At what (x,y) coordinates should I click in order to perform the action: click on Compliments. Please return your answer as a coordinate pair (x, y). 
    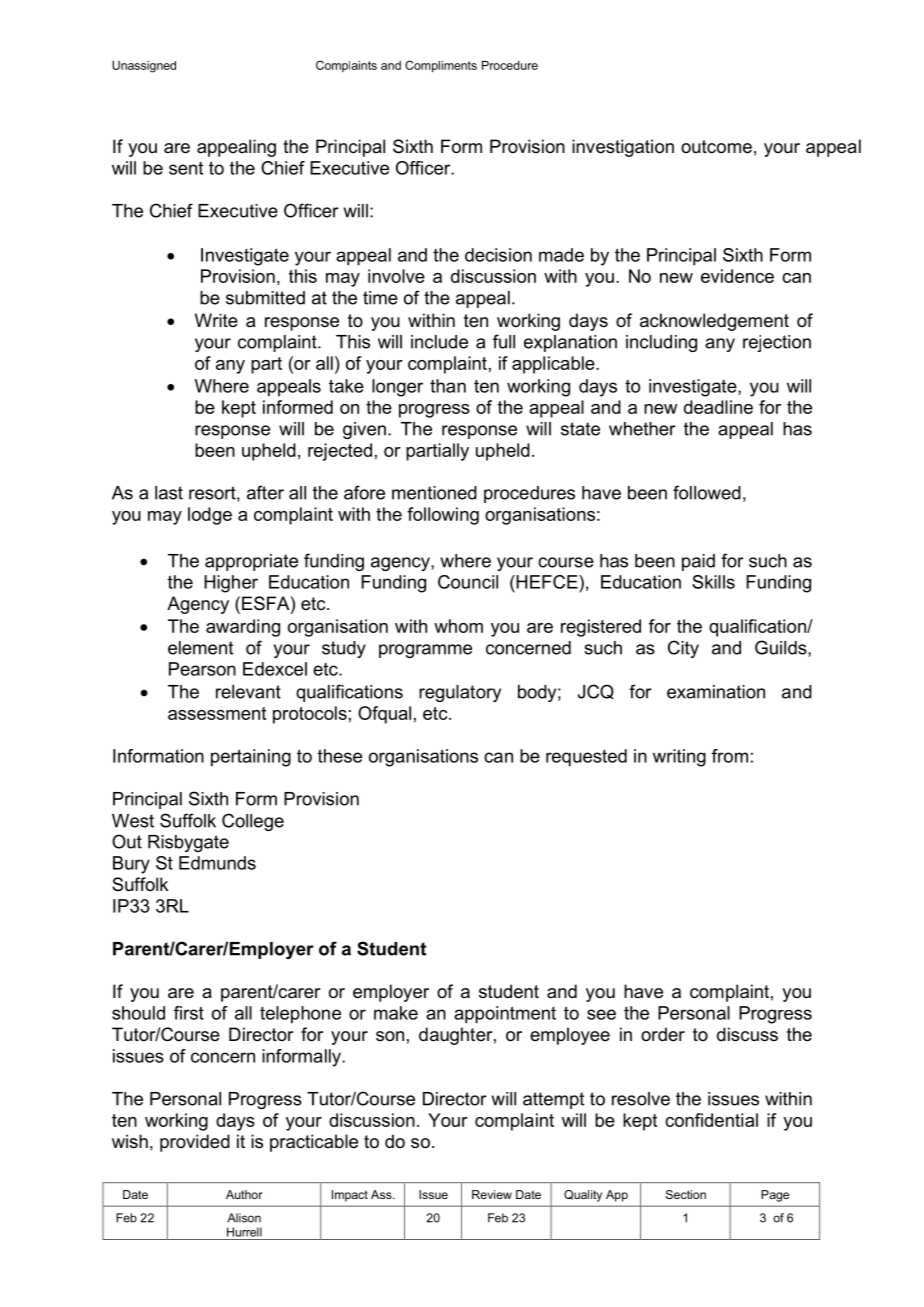
    Looking at the image, I should click on (441, 66).
